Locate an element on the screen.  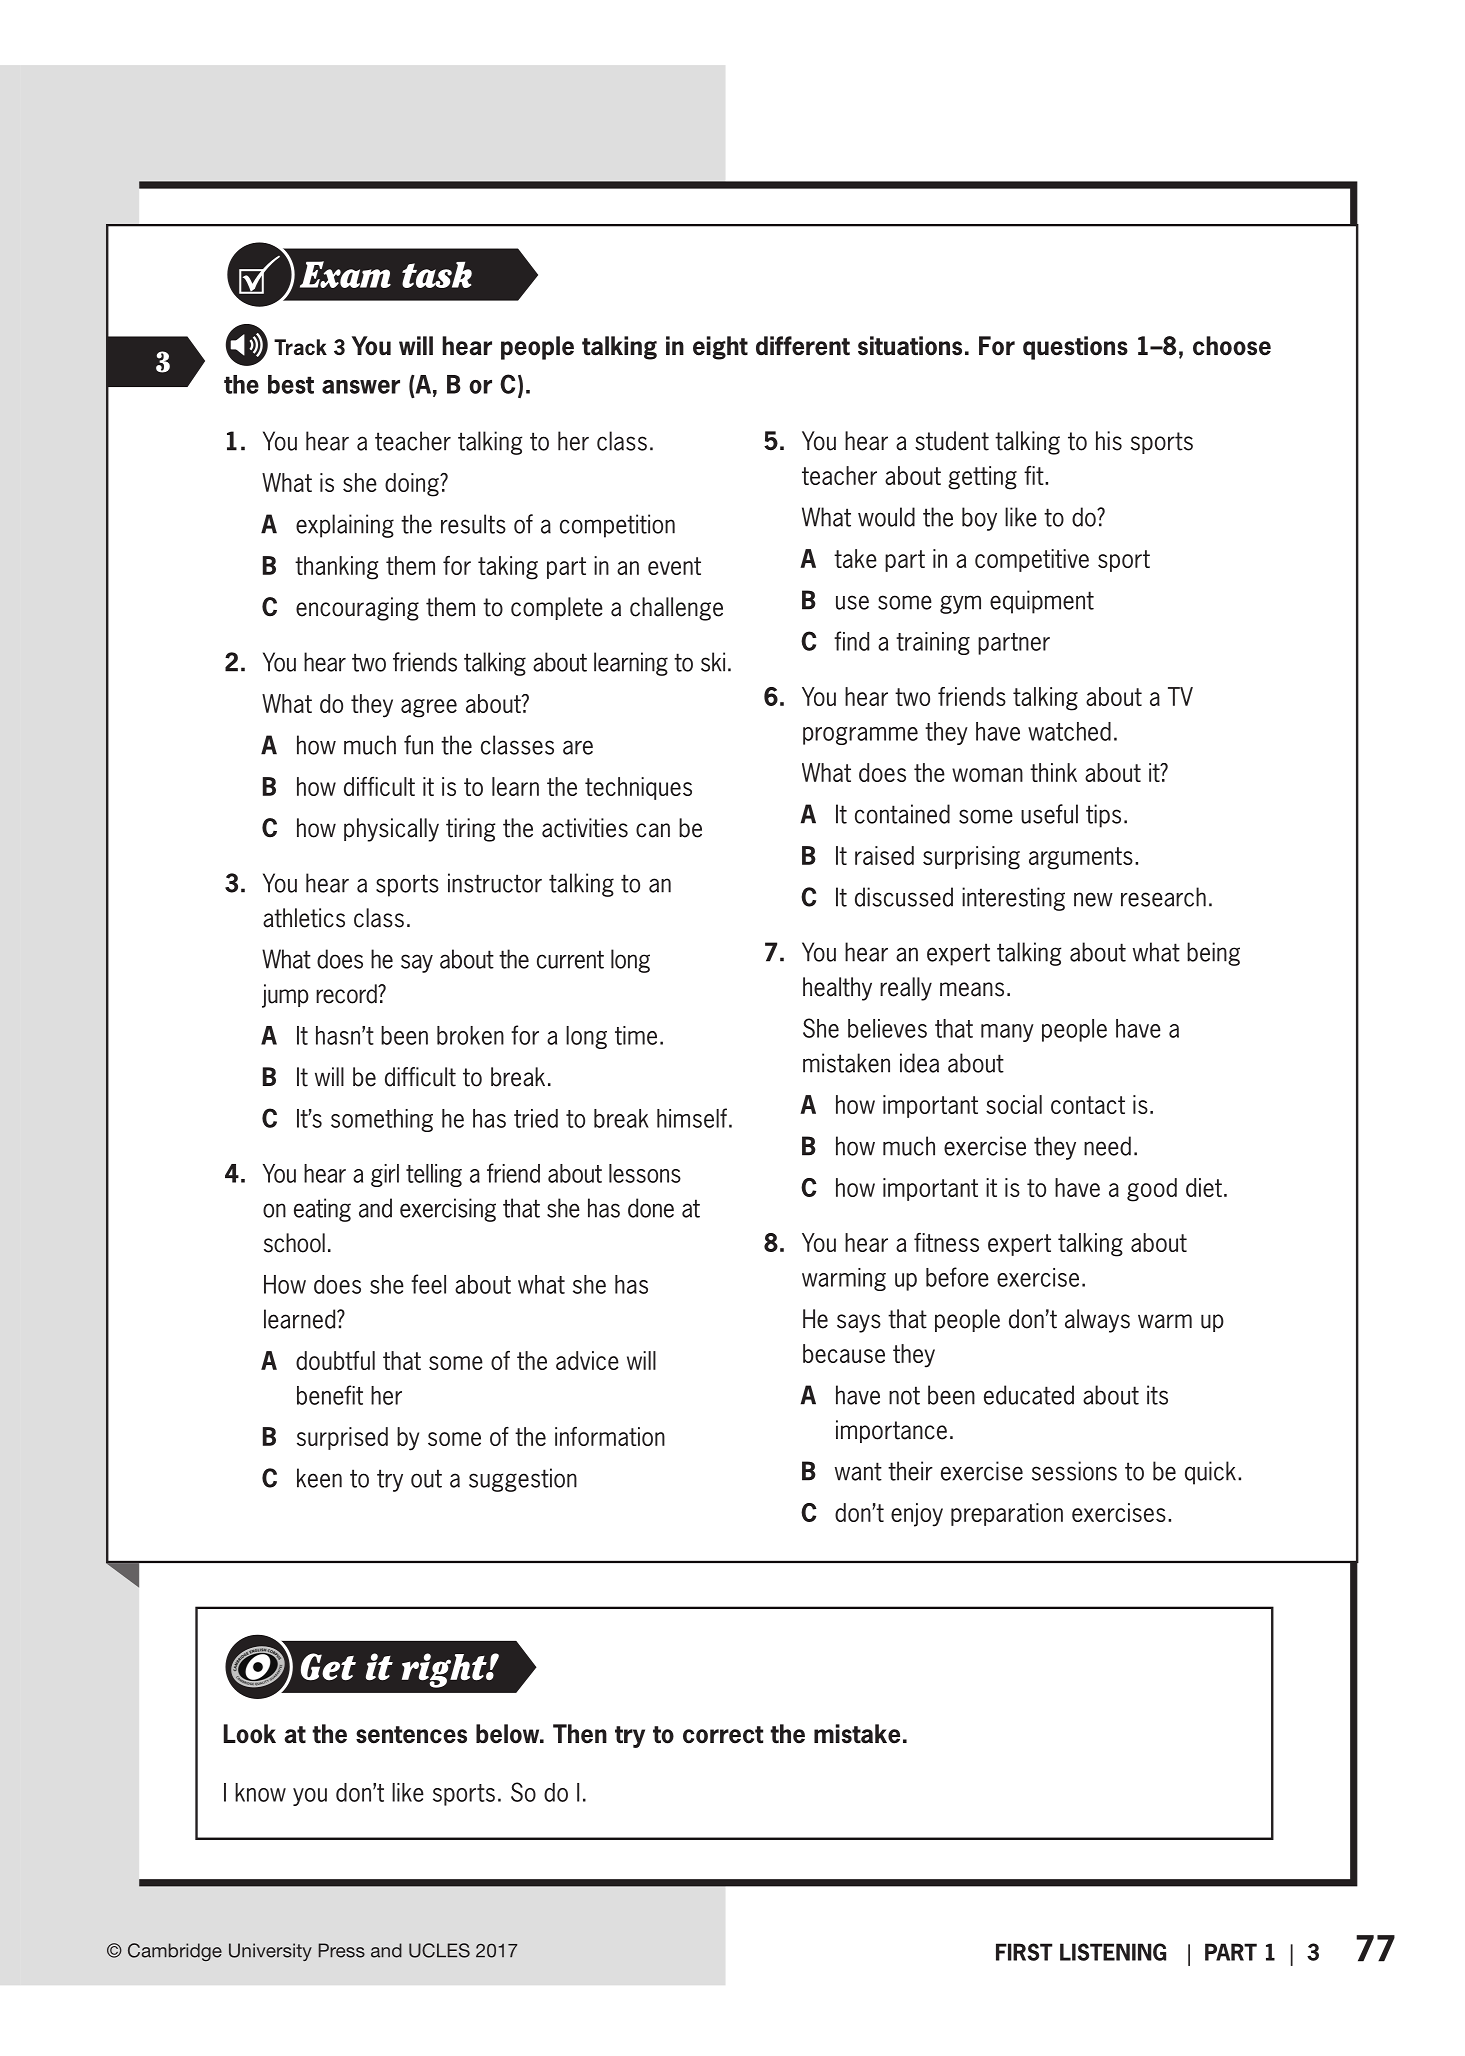
girl is located at coordinates (385, 1175).
